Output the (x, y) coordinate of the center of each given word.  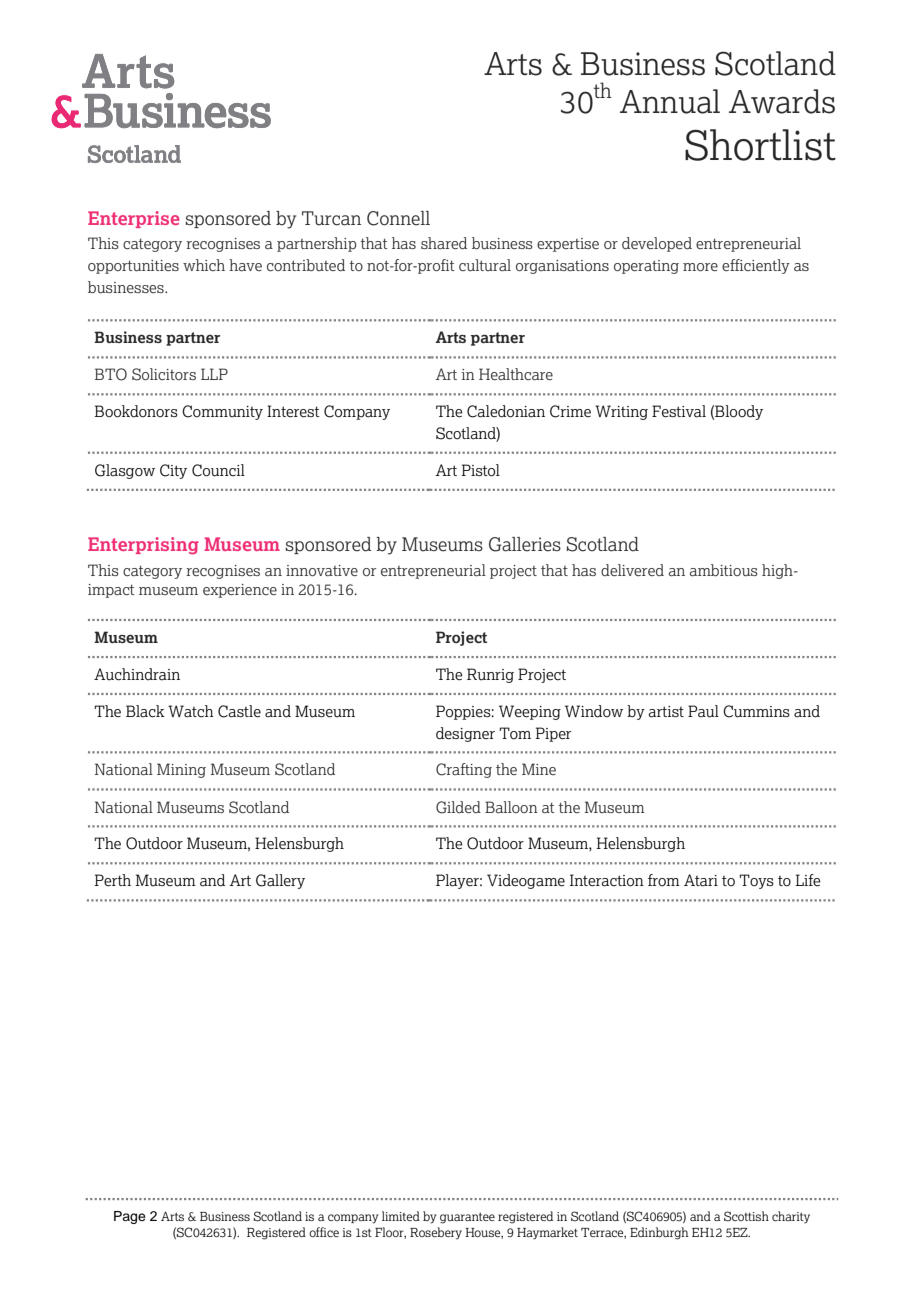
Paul (703, 711)
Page (130, 1217)
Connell (398, 218)
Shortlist (760, 145)
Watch (191, 711)
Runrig (490, 675)
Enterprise (133, 219)
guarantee (467, 1218)
